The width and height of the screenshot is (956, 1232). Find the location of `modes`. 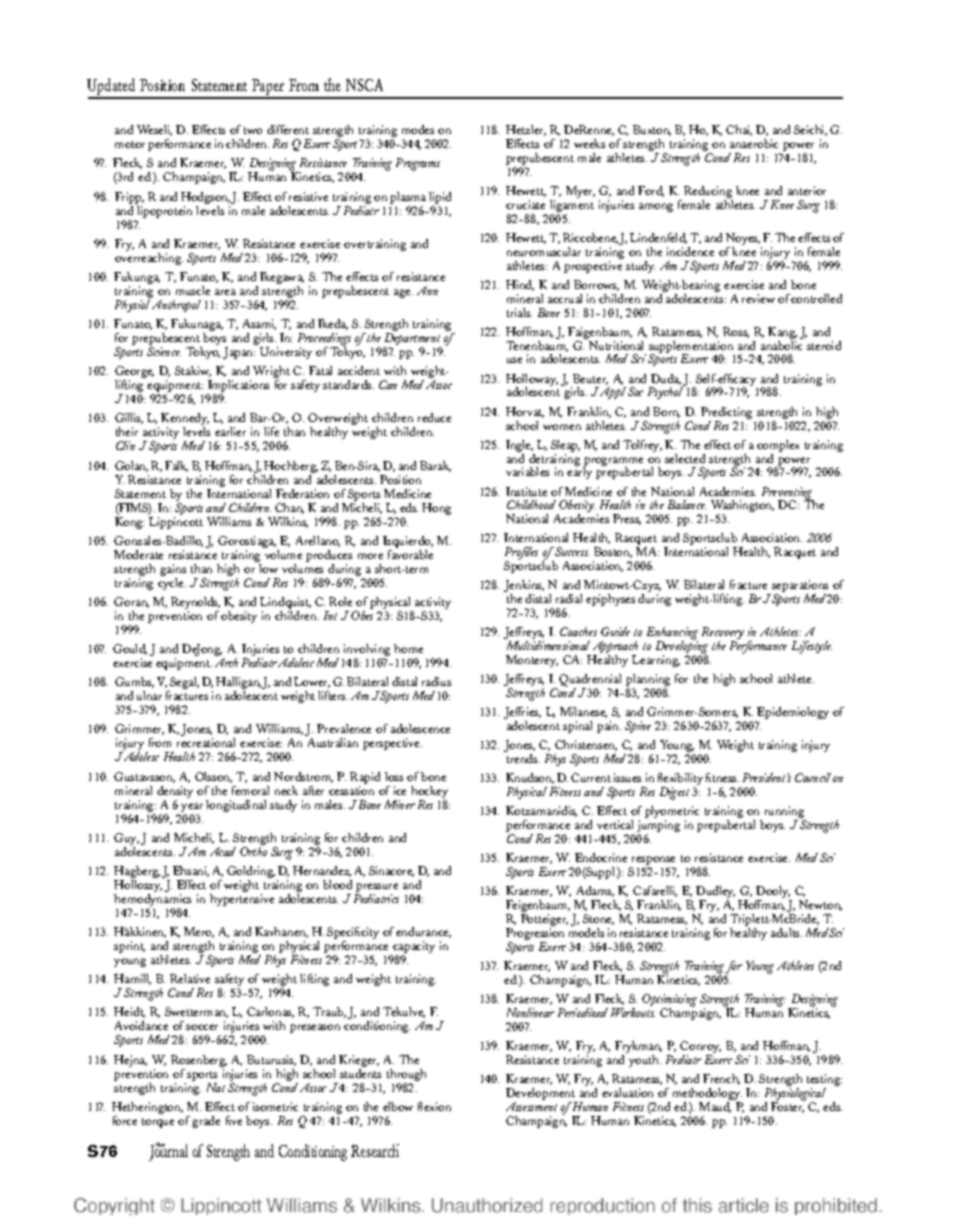

modes is located at coordinates (418, 129).
